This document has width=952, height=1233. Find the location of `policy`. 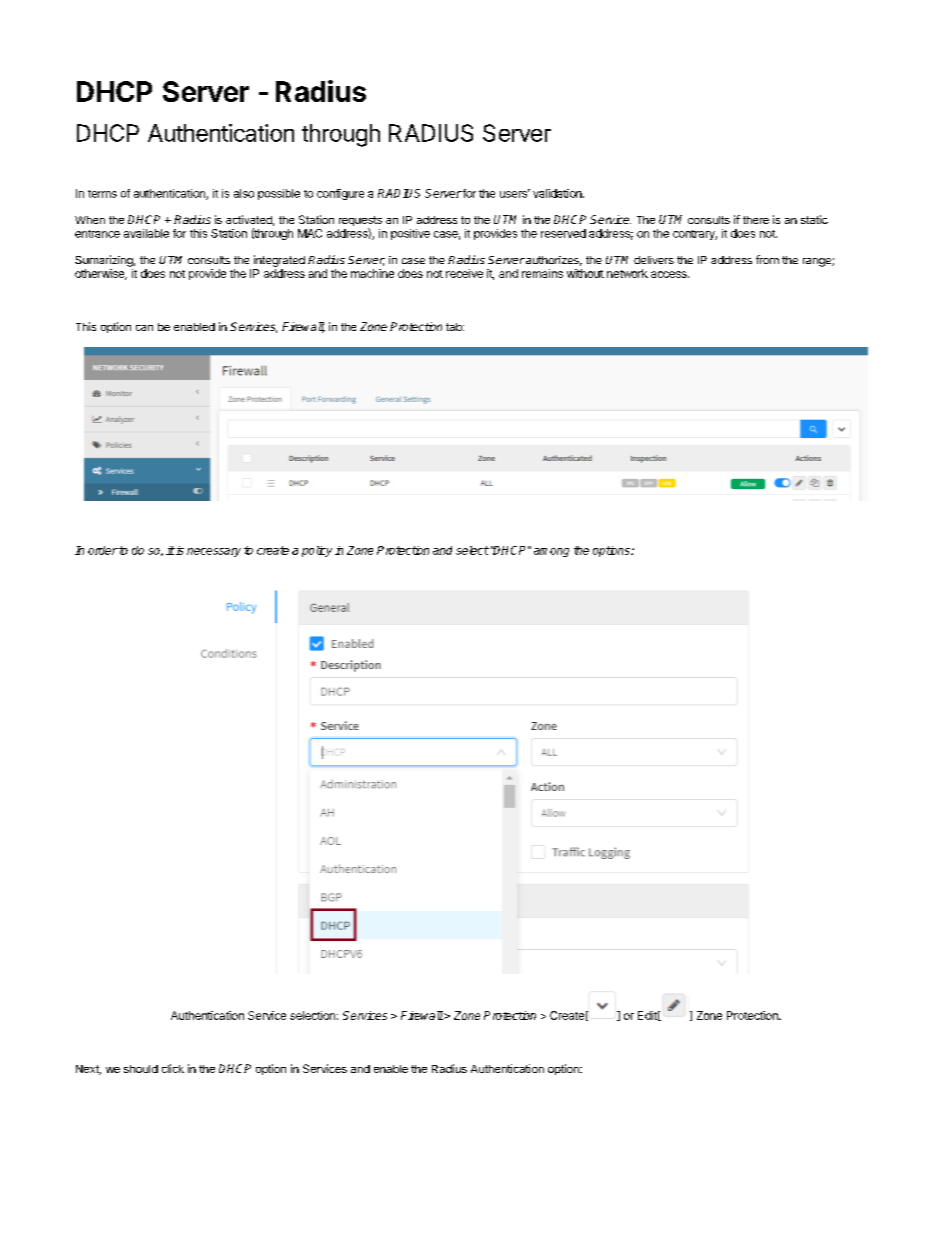

policy is located at coordinates (317, 551).
